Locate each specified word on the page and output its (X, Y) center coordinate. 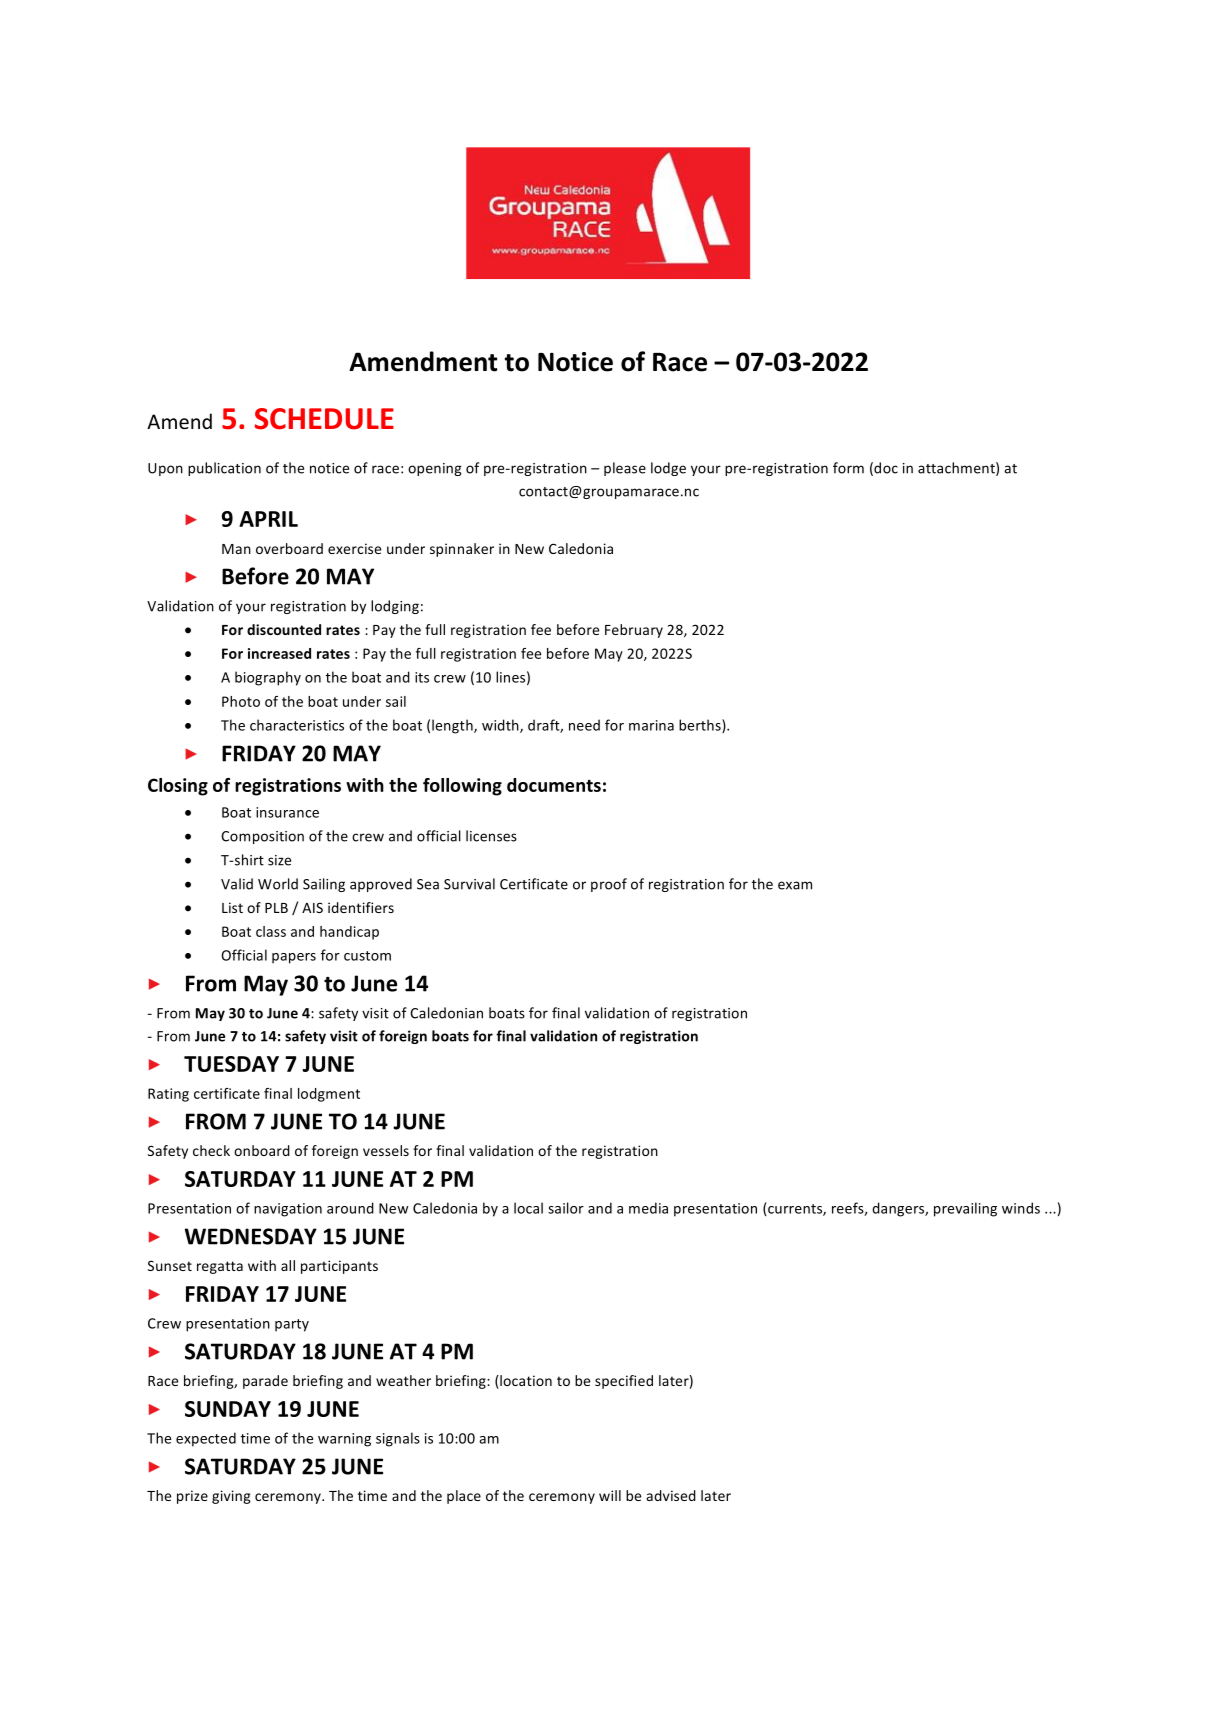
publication (224, 469)
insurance (287, 812)
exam (795, 885)
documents (554, 785)
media (648, 1208)
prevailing (965, 1209)
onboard (262, 1150)
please (625, 469)
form (848, 468)
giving (231, 1497)
